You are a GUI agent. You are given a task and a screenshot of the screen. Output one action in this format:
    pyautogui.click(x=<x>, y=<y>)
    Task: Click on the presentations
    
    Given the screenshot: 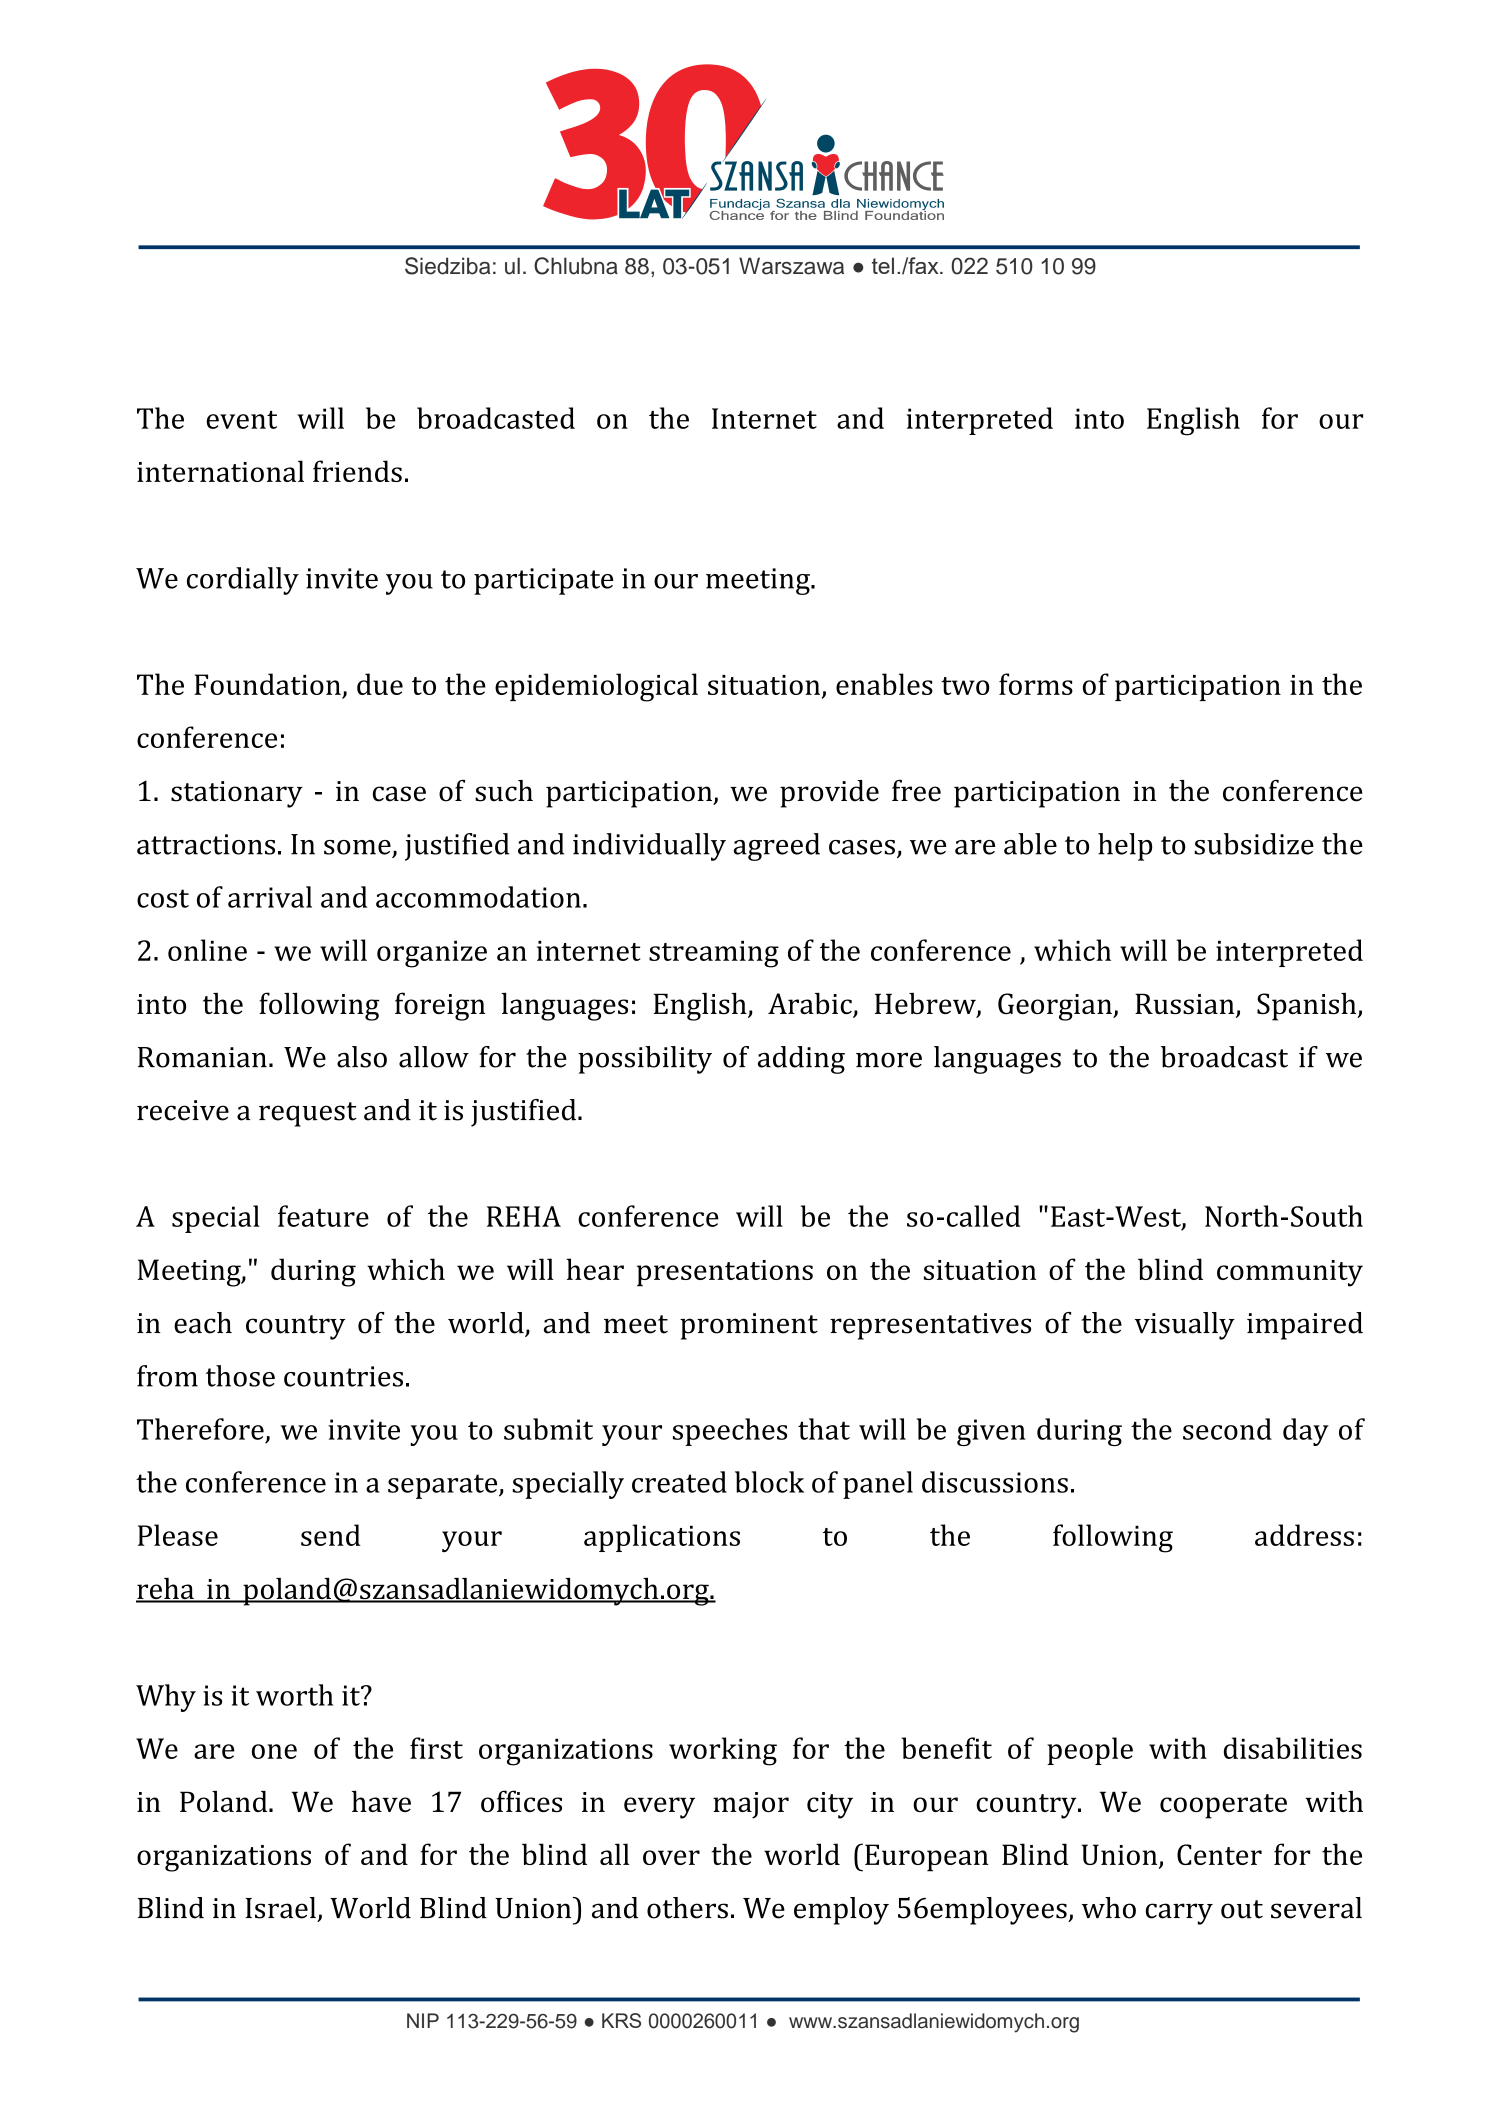 What is the action you would take?
    pyautogui.click(x=725, y=1273)
